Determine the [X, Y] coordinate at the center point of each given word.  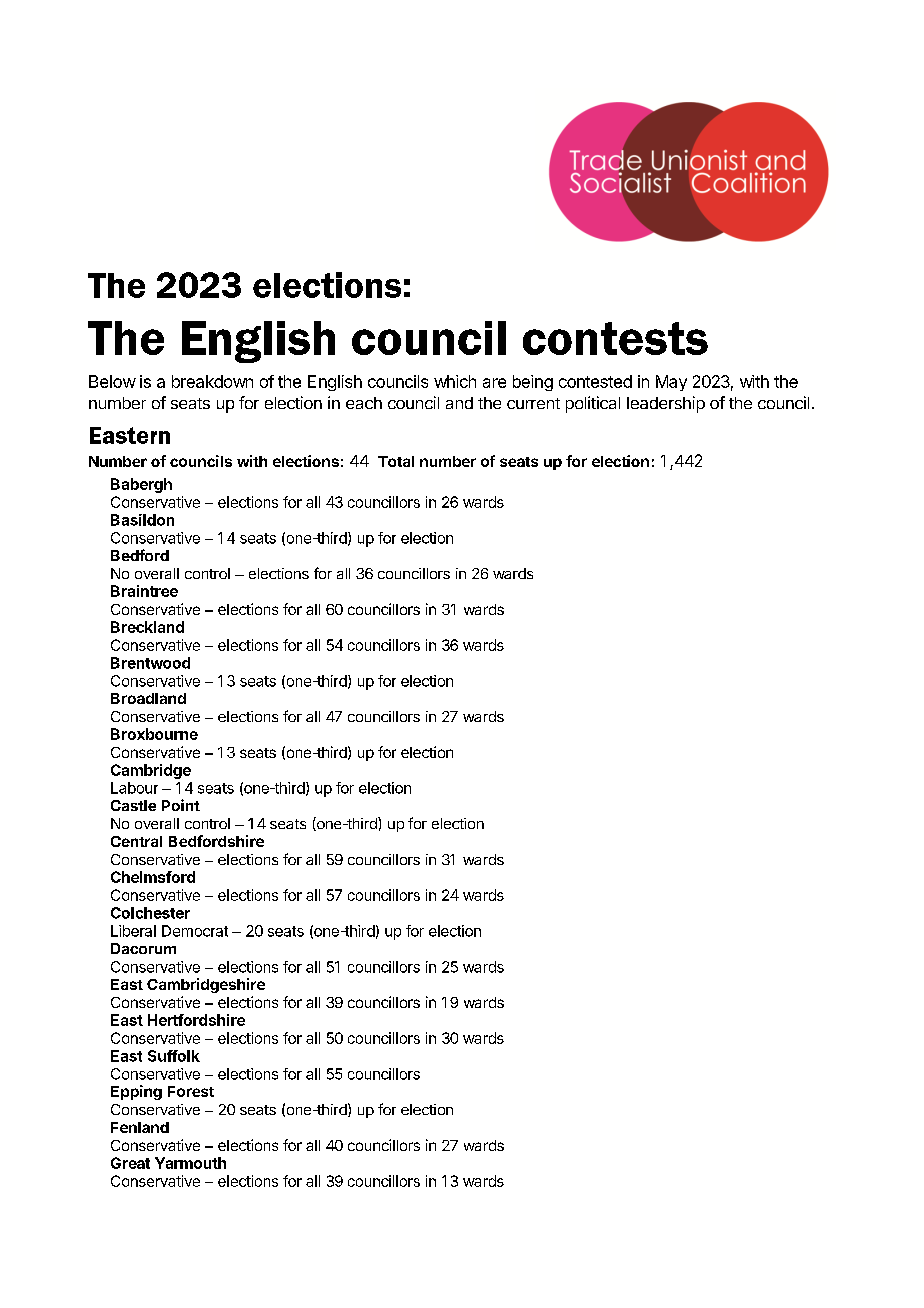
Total [396, 461]
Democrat [195, 931]
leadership [666, 404]
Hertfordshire [196, 1020]
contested [595, 381]
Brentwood [150, 663]
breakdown [212, 381]
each [364, 403]
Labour [134, 788]
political [593, 404]
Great [130, 1163]
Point [181, 805]
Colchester [150, 913]
